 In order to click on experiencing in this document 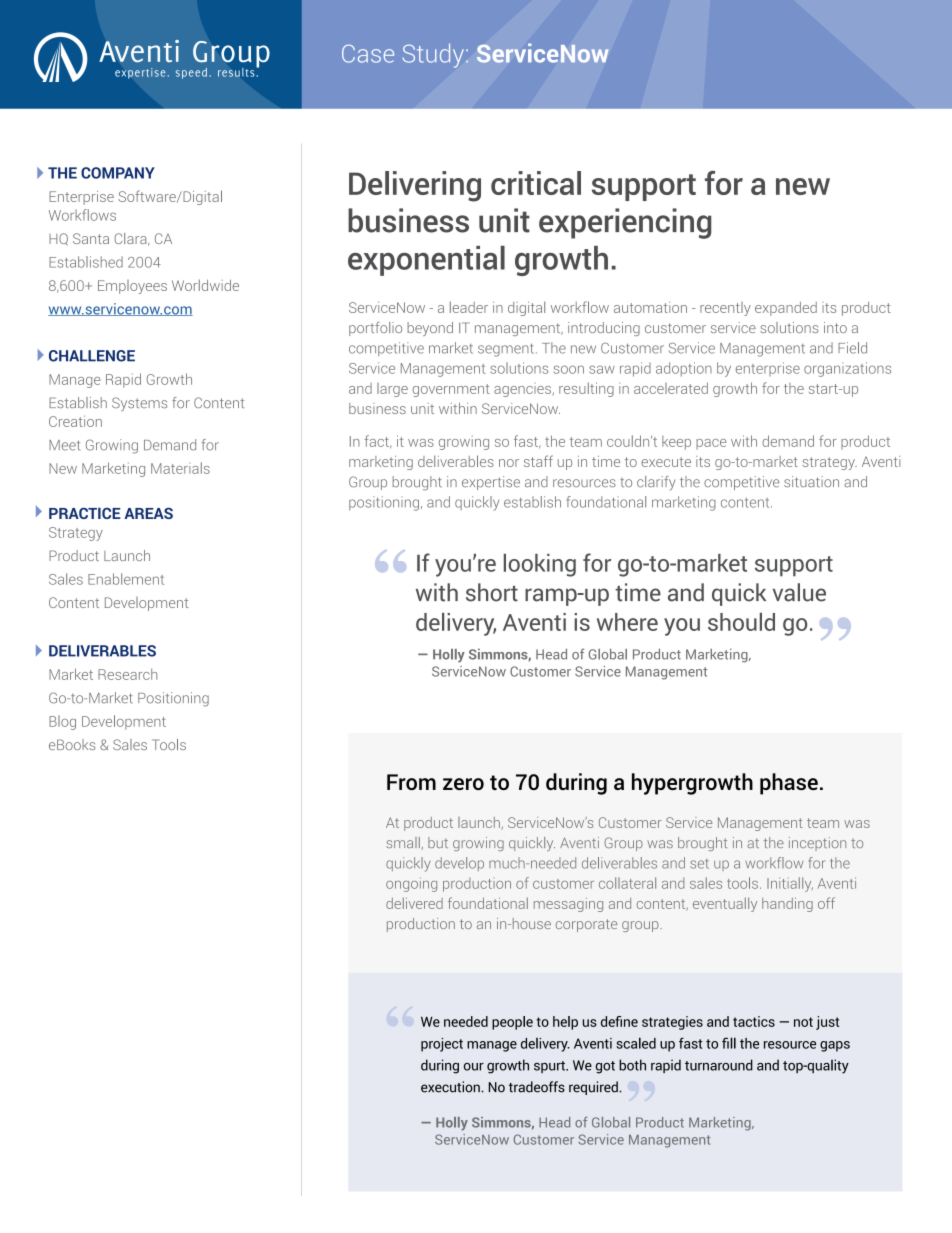, I will do `click(625, 223)`.
